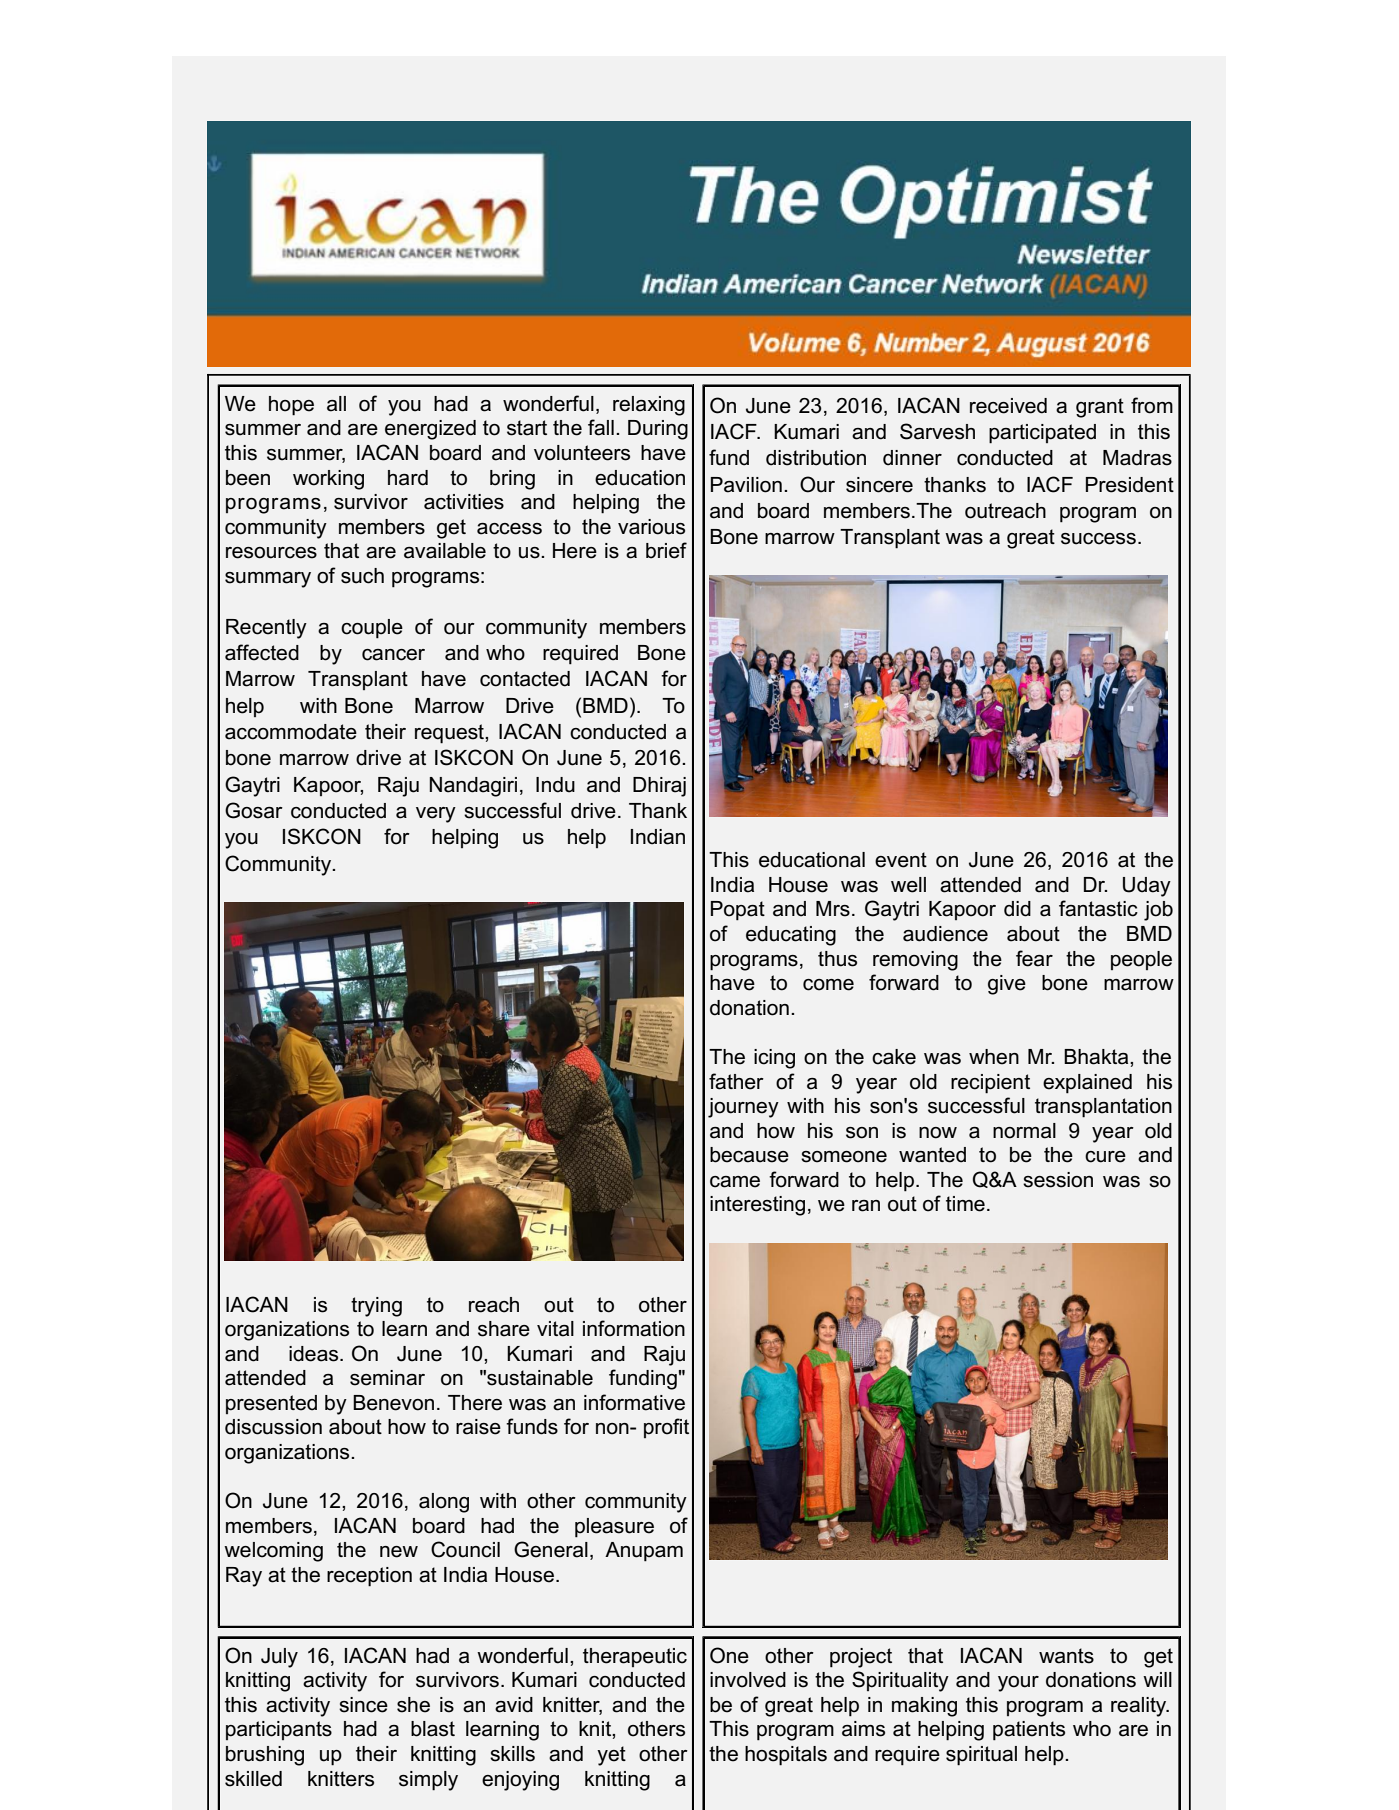 The image size is (1399, 1810). I want to click on very, so click(436, 815).
